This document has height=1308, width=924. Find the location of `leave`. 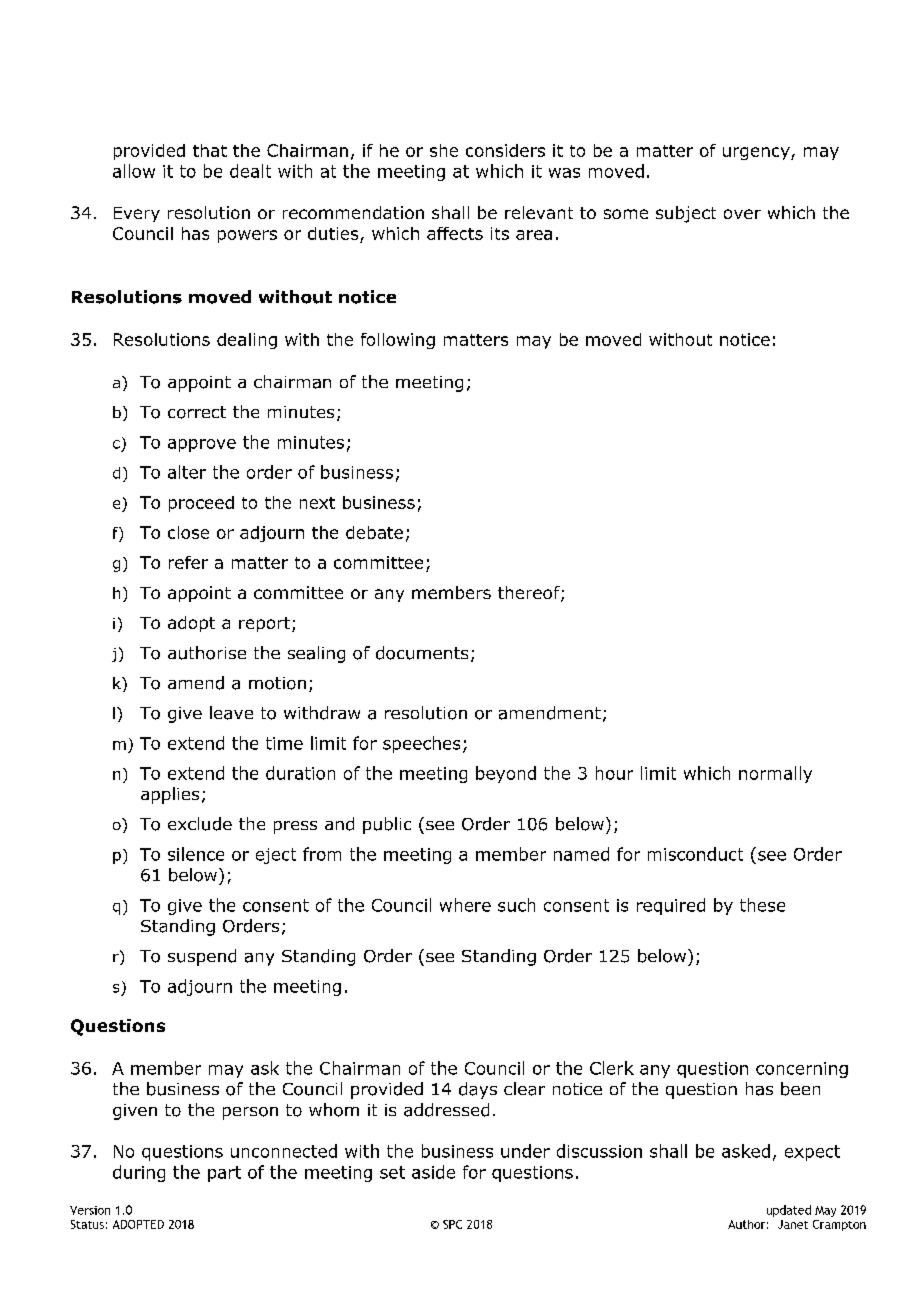

leave is located at coordinates (231, 713).
